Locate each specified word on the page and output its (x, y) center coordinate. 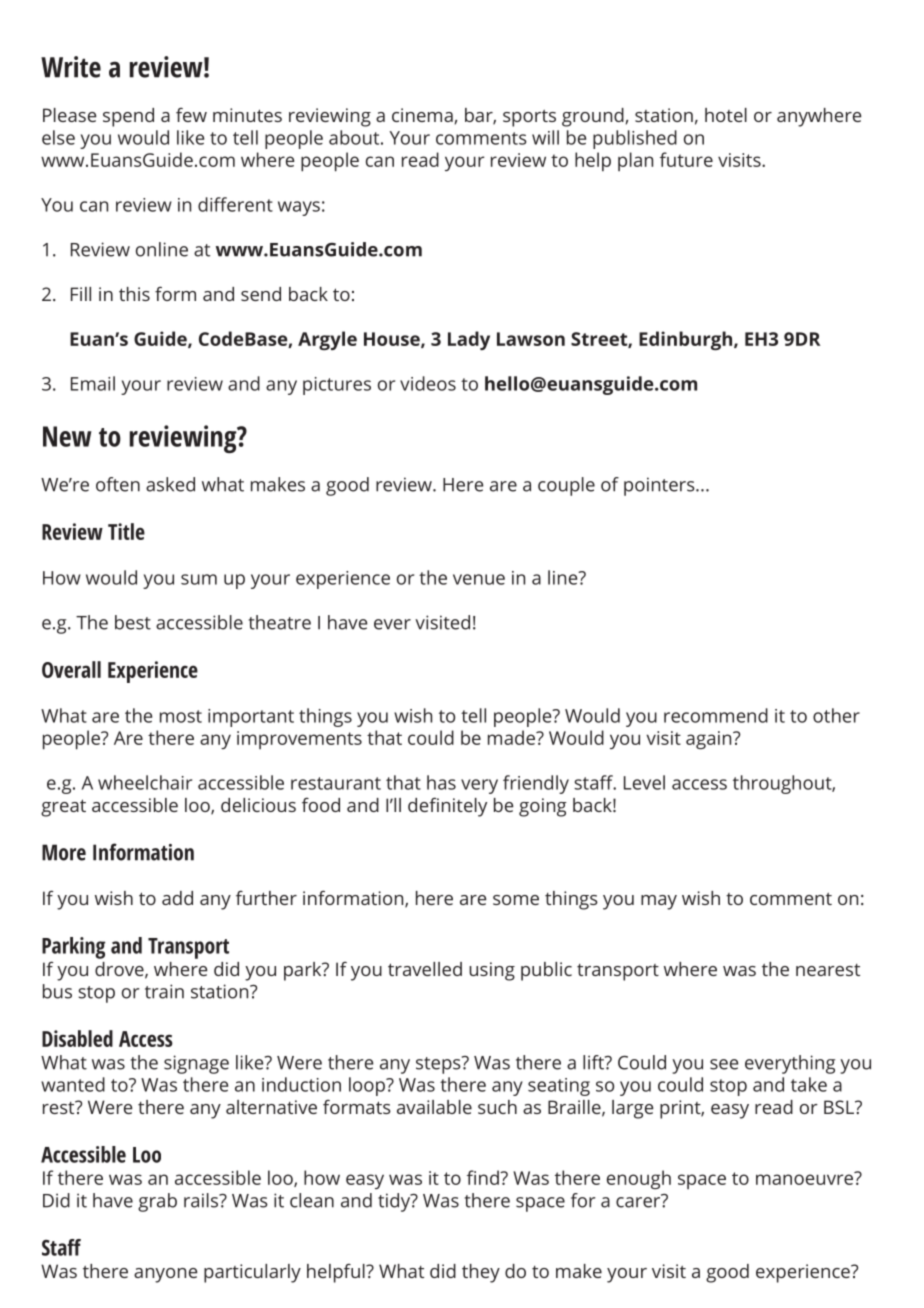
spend (128, 117)
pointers (660, 486)
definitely (447, 807)
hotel (726, 115)
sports (529, 118)
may (659, 902)
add (177, 898)
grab (157, 1202)
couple (566, 486)
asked (170, 484)
